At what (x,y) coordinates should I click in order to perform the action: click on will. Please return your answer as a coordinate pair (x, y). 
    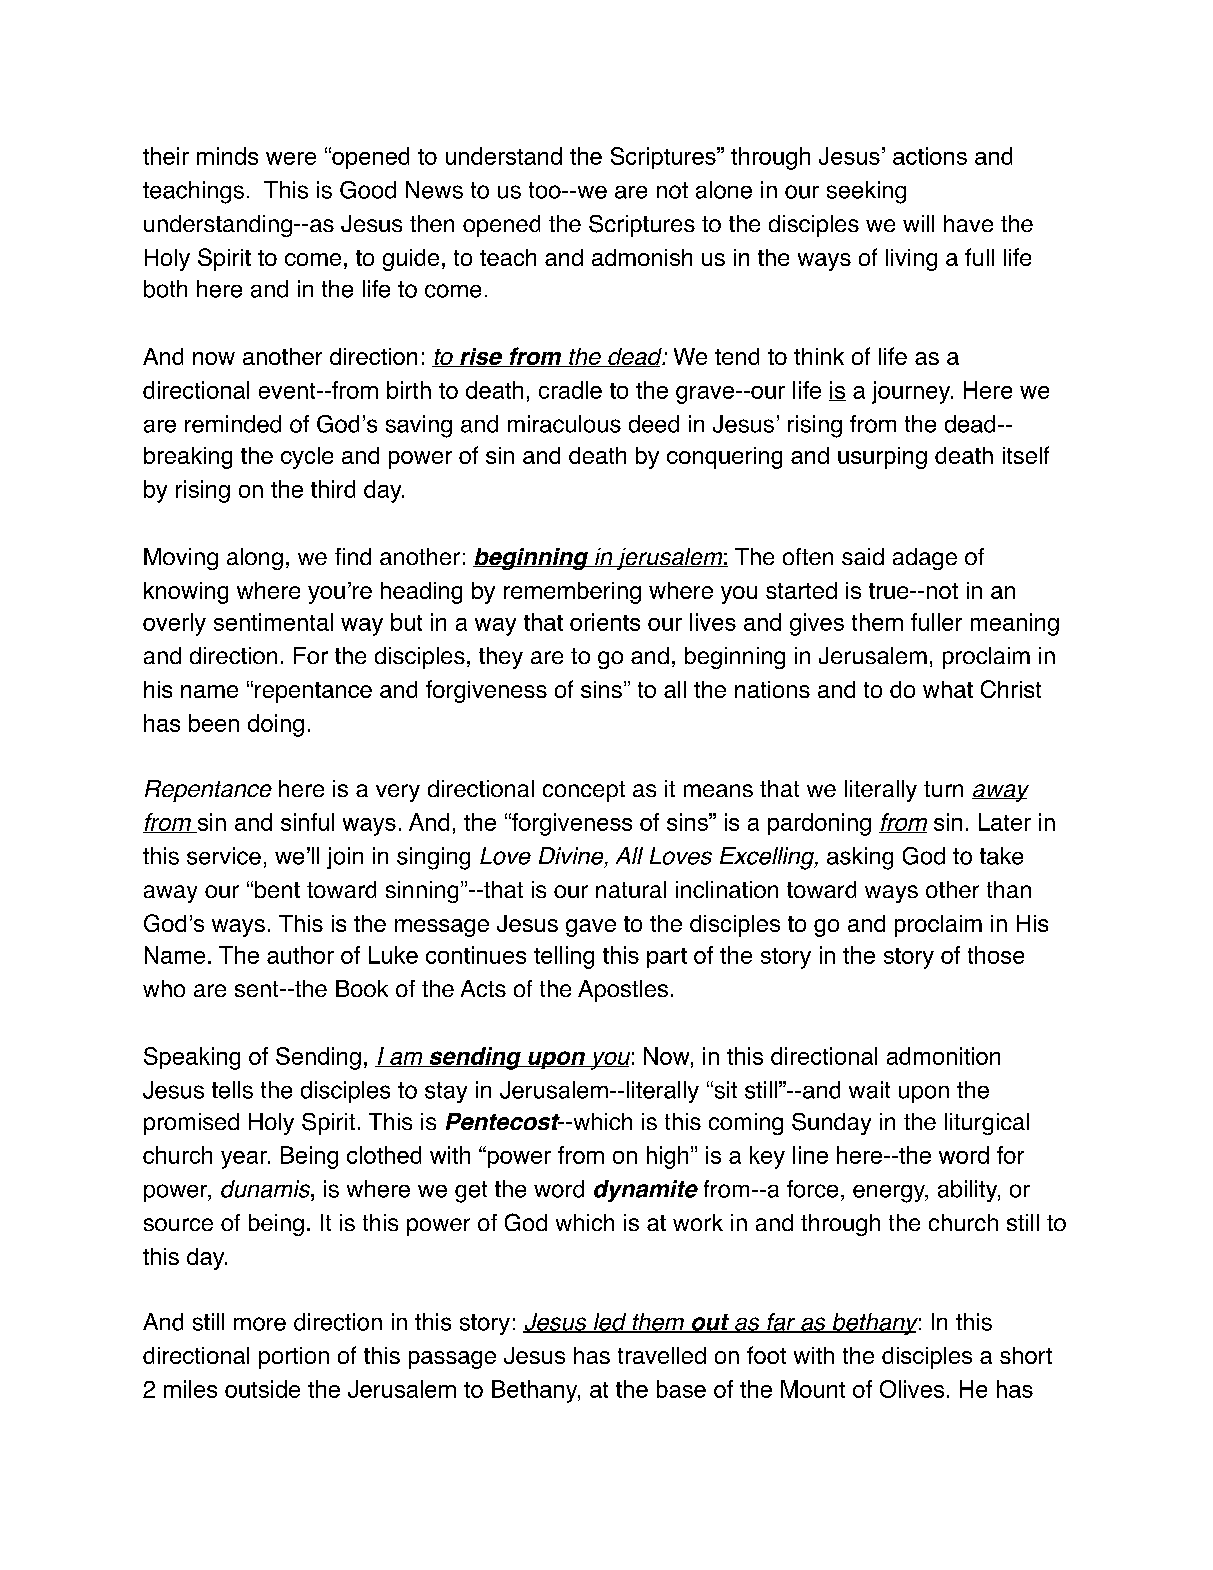
    Looking at the image, I should click on (918, 223).
